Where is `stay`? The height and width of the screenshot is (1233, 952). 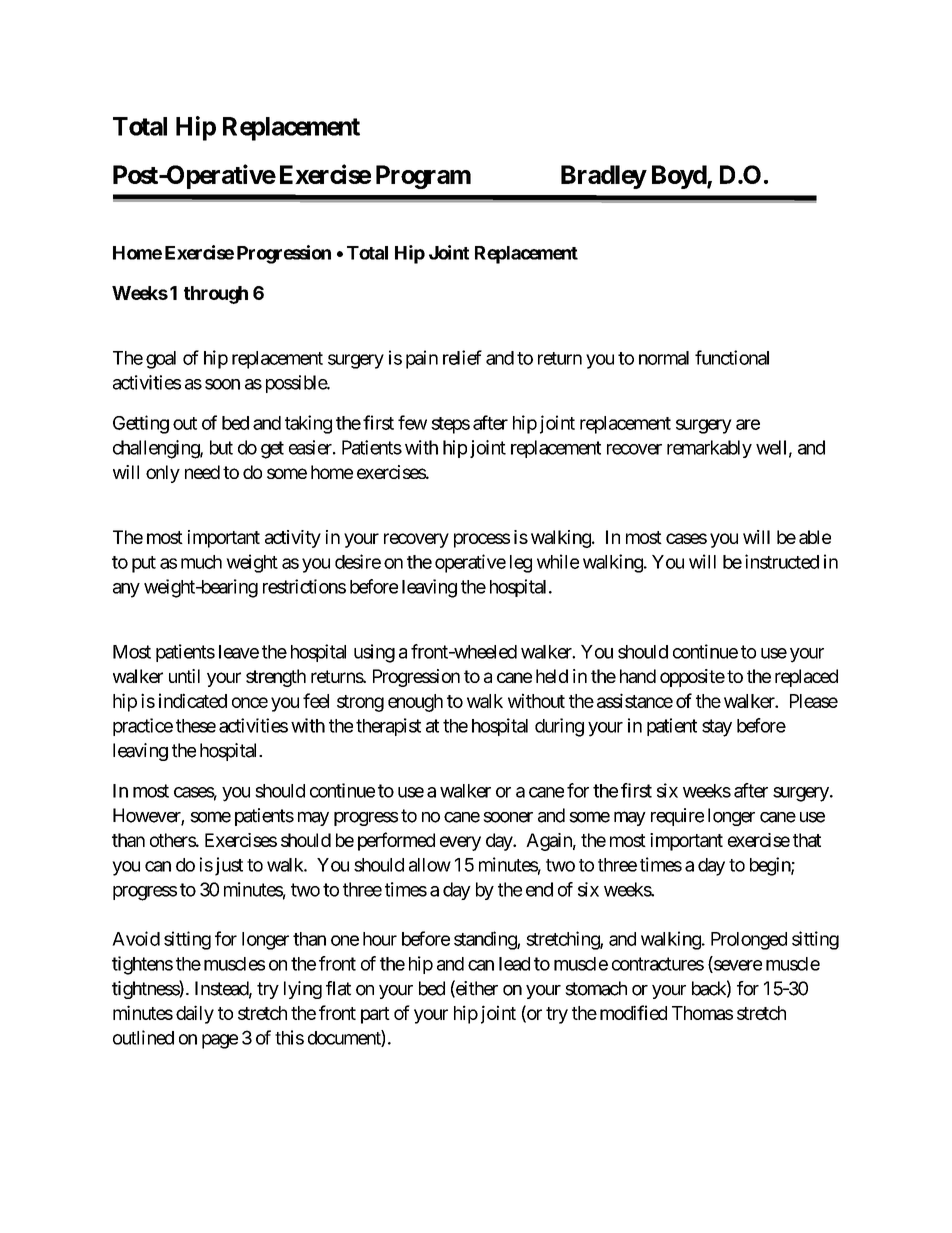 stay is located at coordinates (717, 728).
